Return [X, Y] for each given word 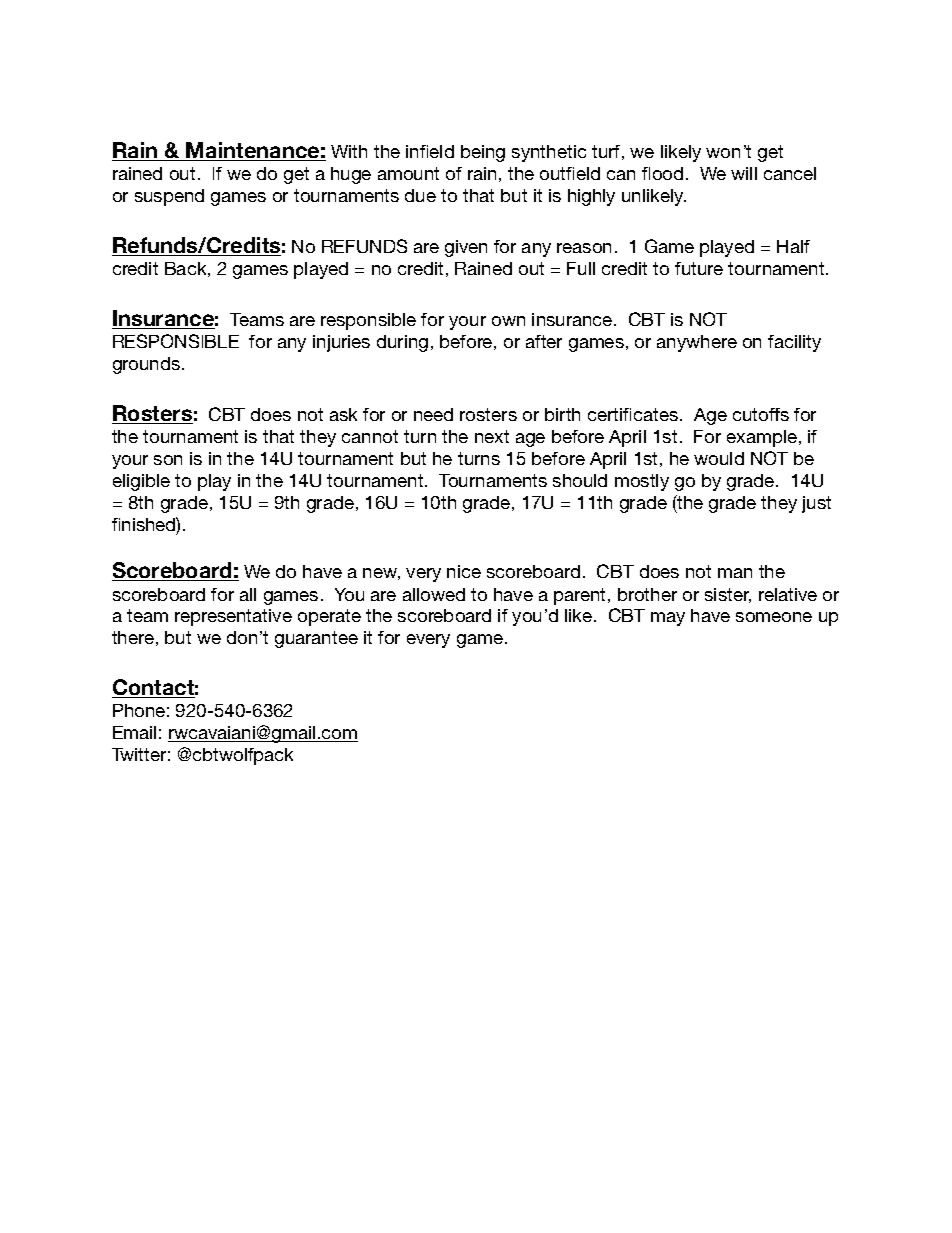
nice [464, 571]
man [735, 573]
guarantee [316, 639]
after [544, 341]
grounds [146, 365]
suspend [169, 197]
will [744, 173]
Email [134, 732]
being [483, 153]
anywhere [697, 343]
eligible [141, 482]
